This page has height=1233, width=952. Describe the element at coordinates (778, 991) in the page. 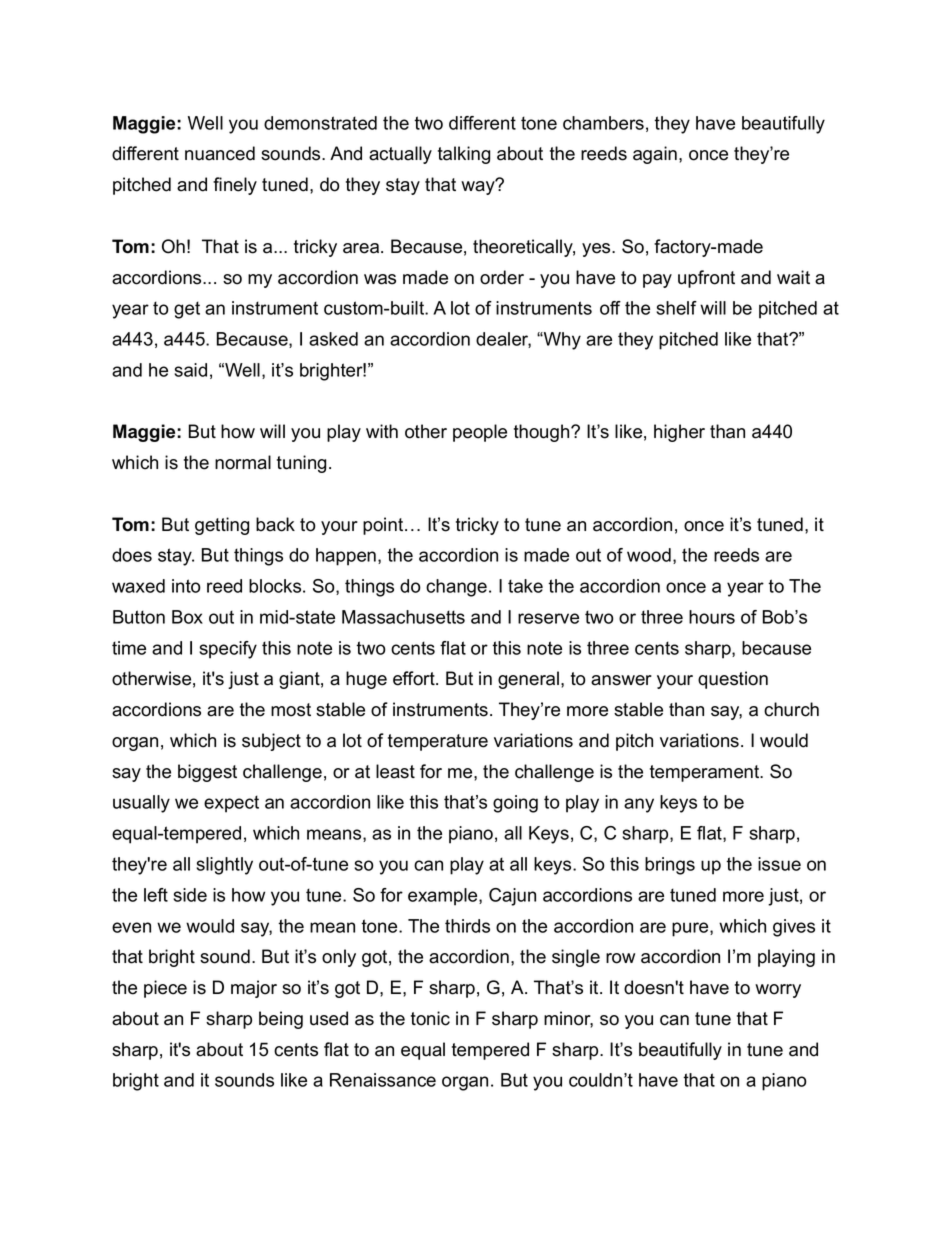

I see `worry` at that location.
